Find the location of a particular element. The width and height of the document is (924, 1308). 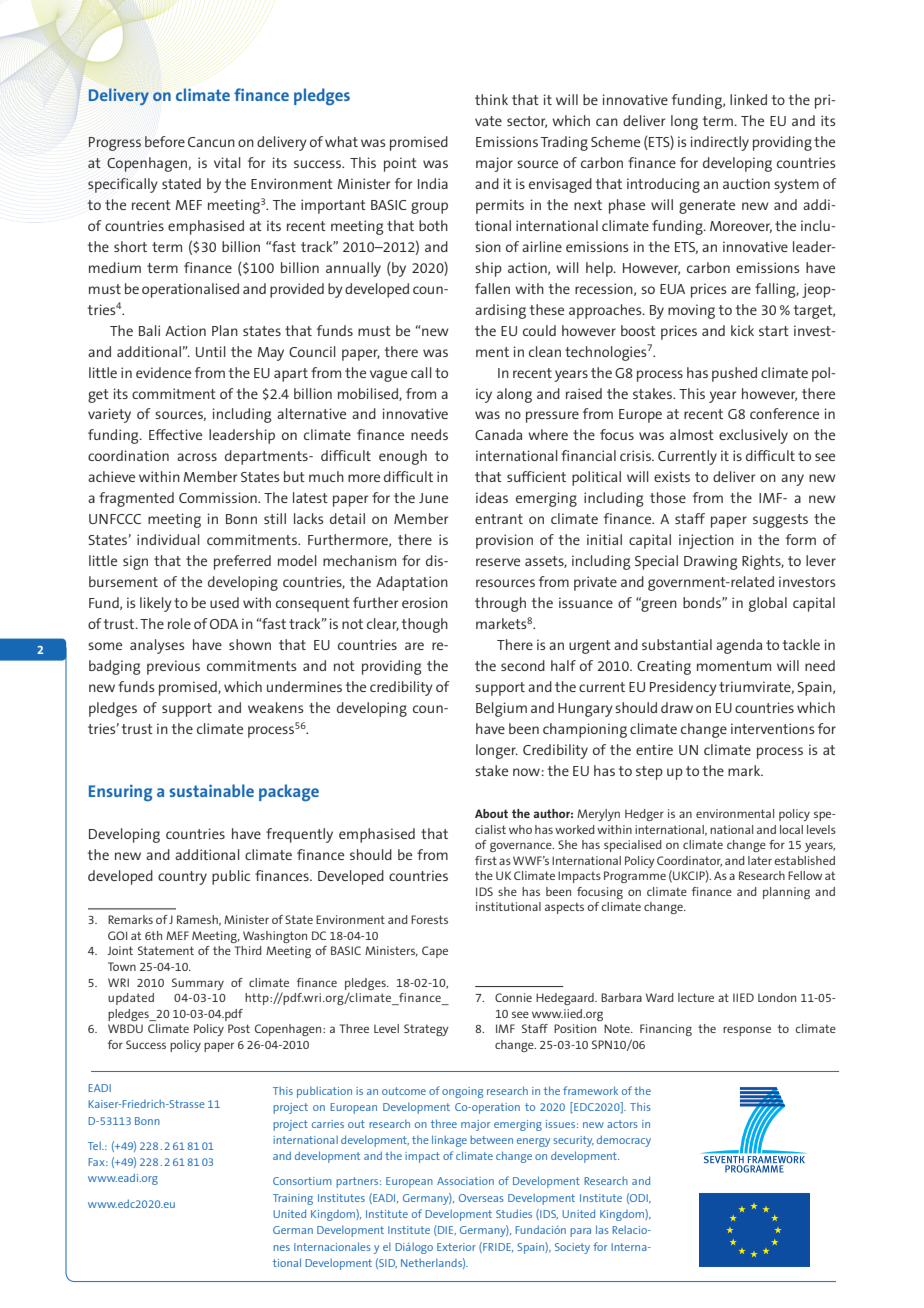

before is located at coordinates (165, 141).
